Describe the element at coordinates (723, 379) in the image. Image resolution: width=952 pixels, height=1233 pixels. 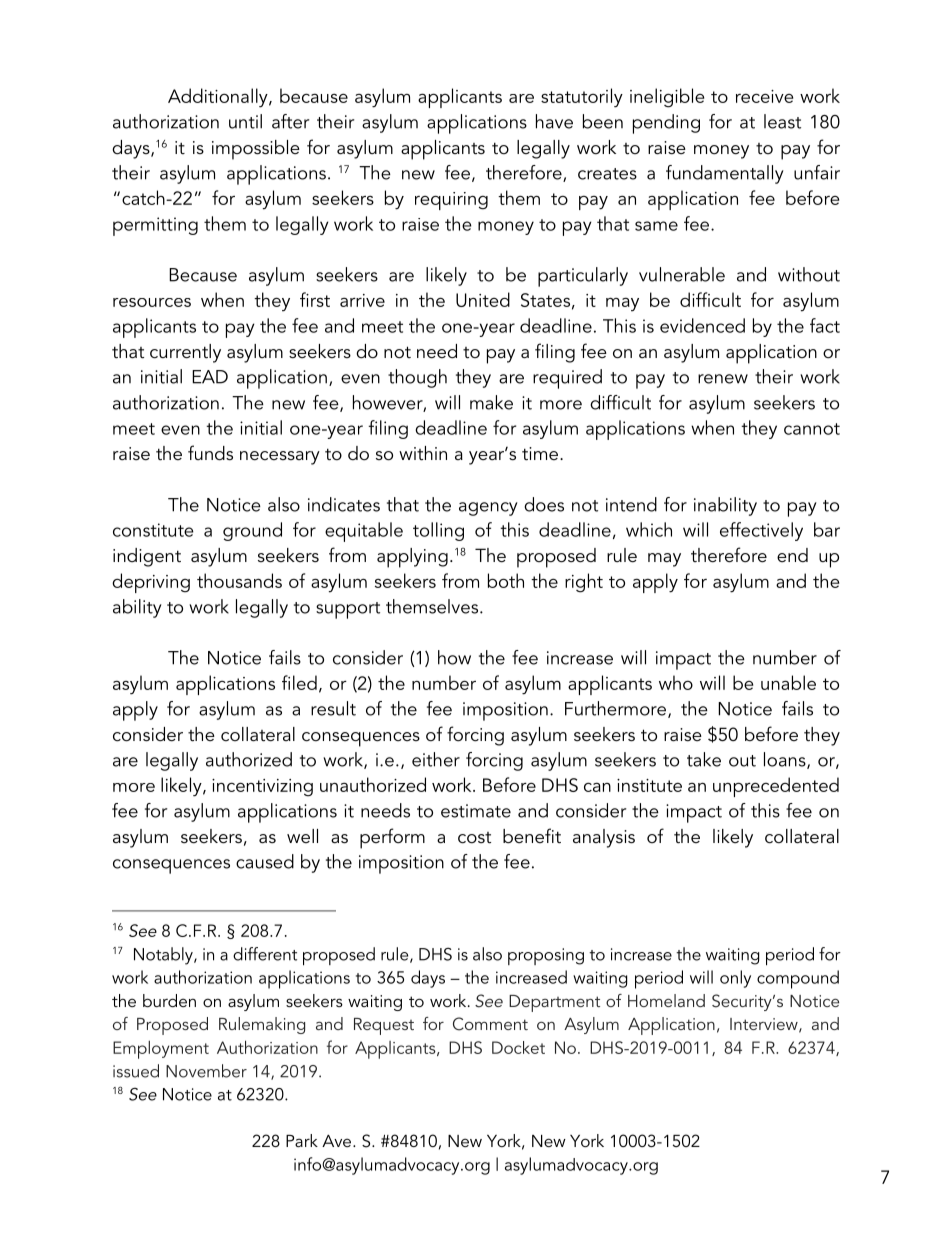
I see `renew` at that location.
